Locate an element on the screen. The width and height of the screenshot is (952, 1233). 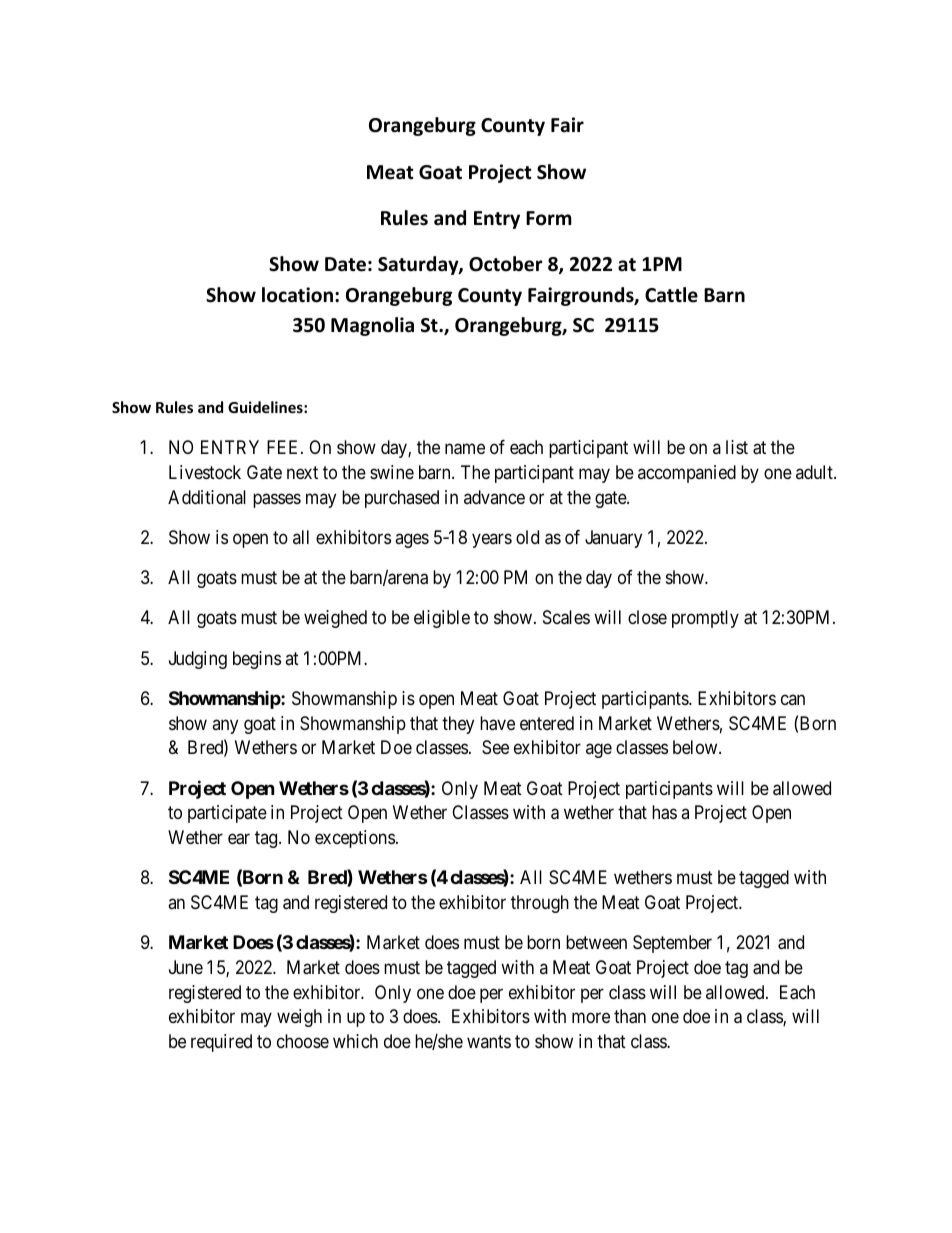
below is located at coordinates (696, 747).
